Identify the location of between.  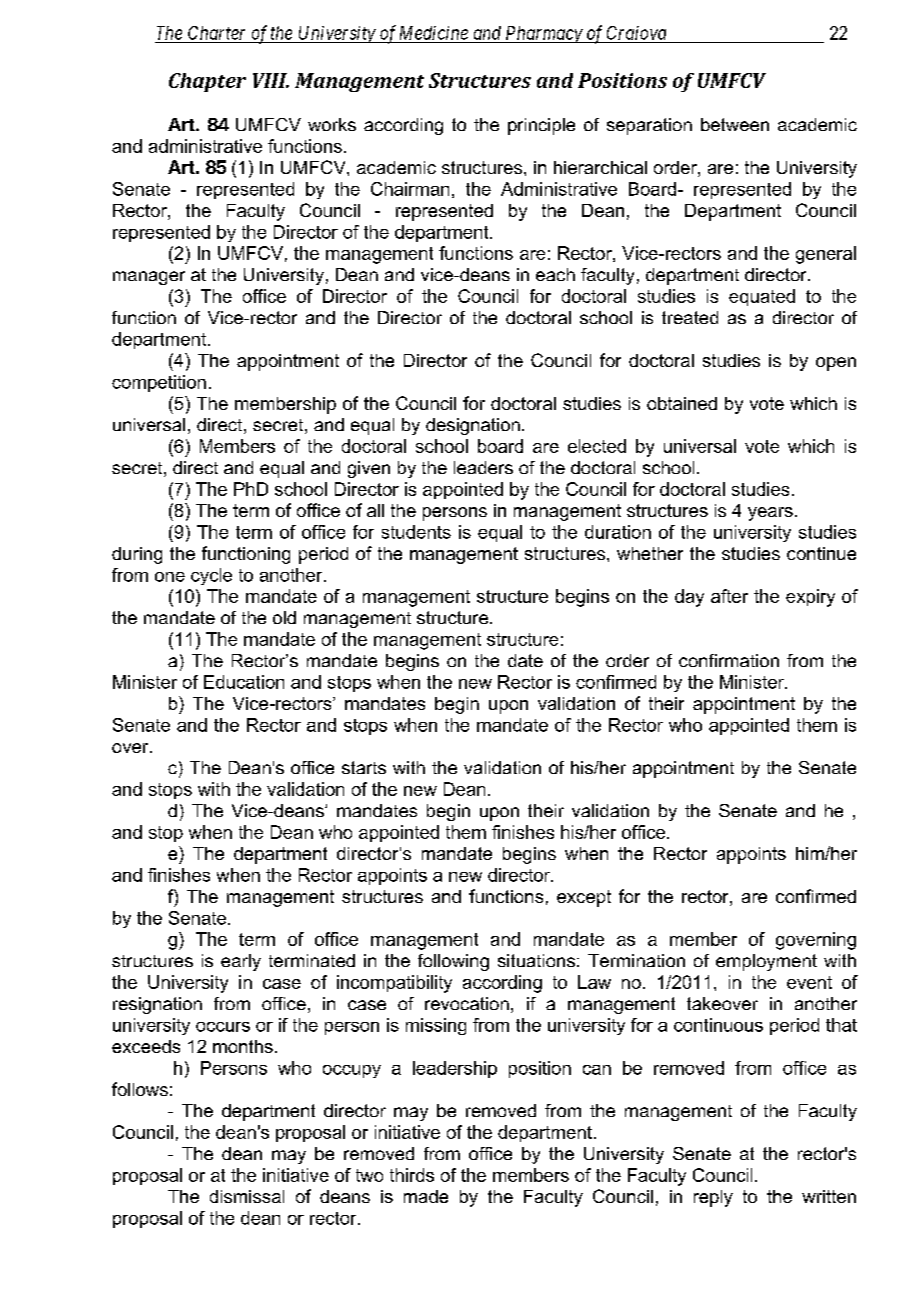
(735, 124).
